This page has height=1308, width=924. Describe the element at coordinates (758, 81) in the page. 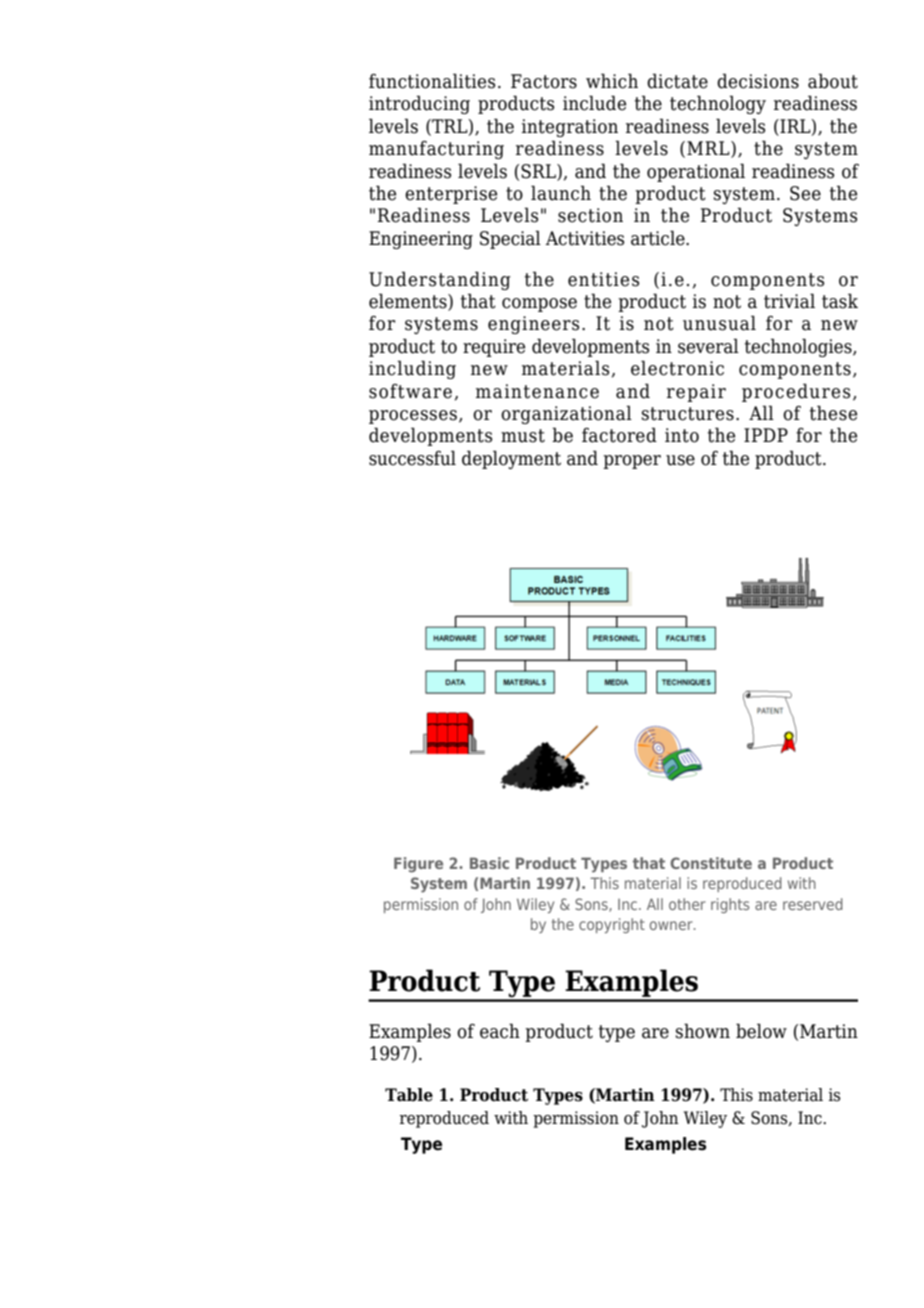

I see `decisions` at that location.
